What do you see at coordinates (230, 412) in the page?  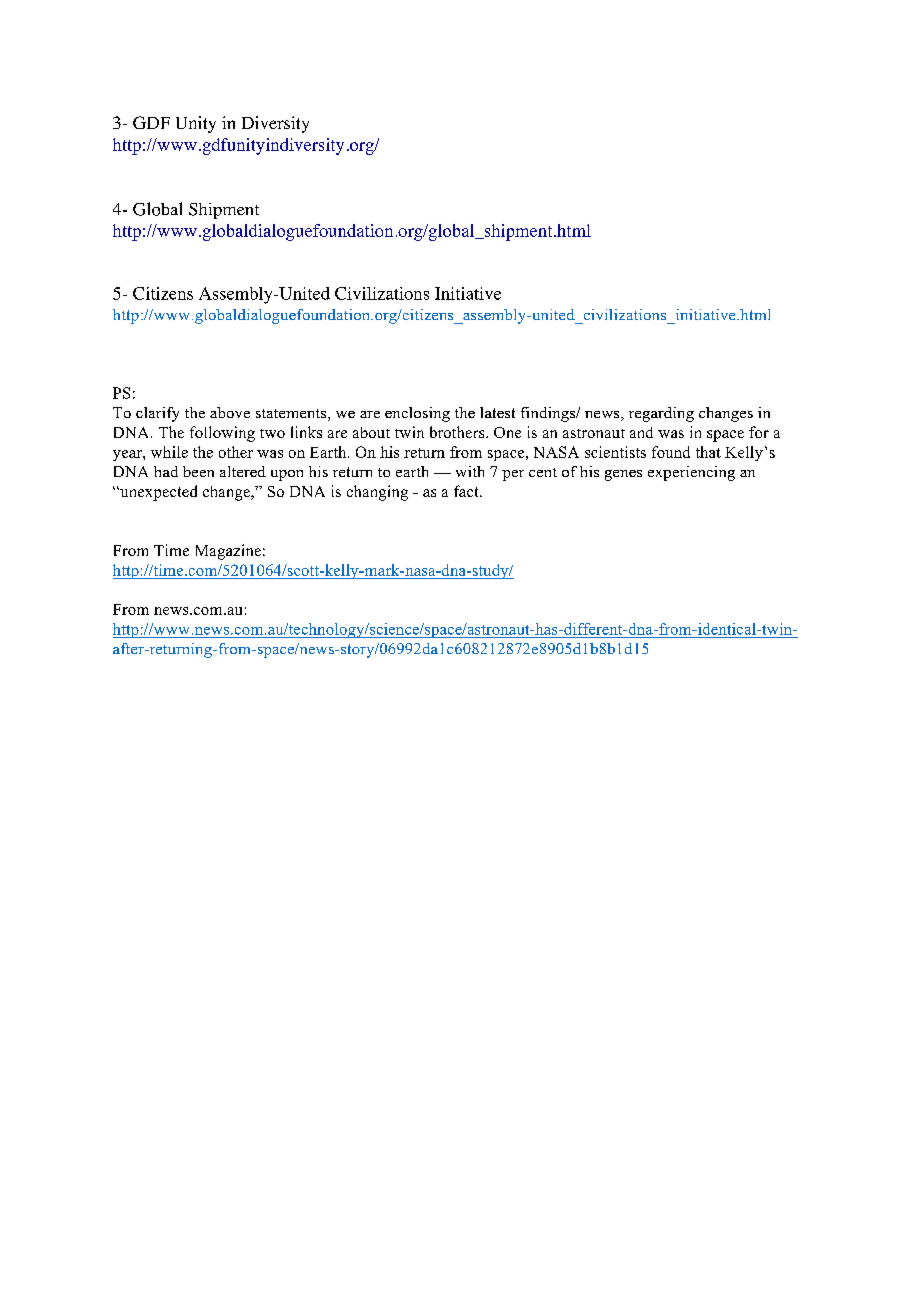 I see `above` at bounding box center [230, 412].
